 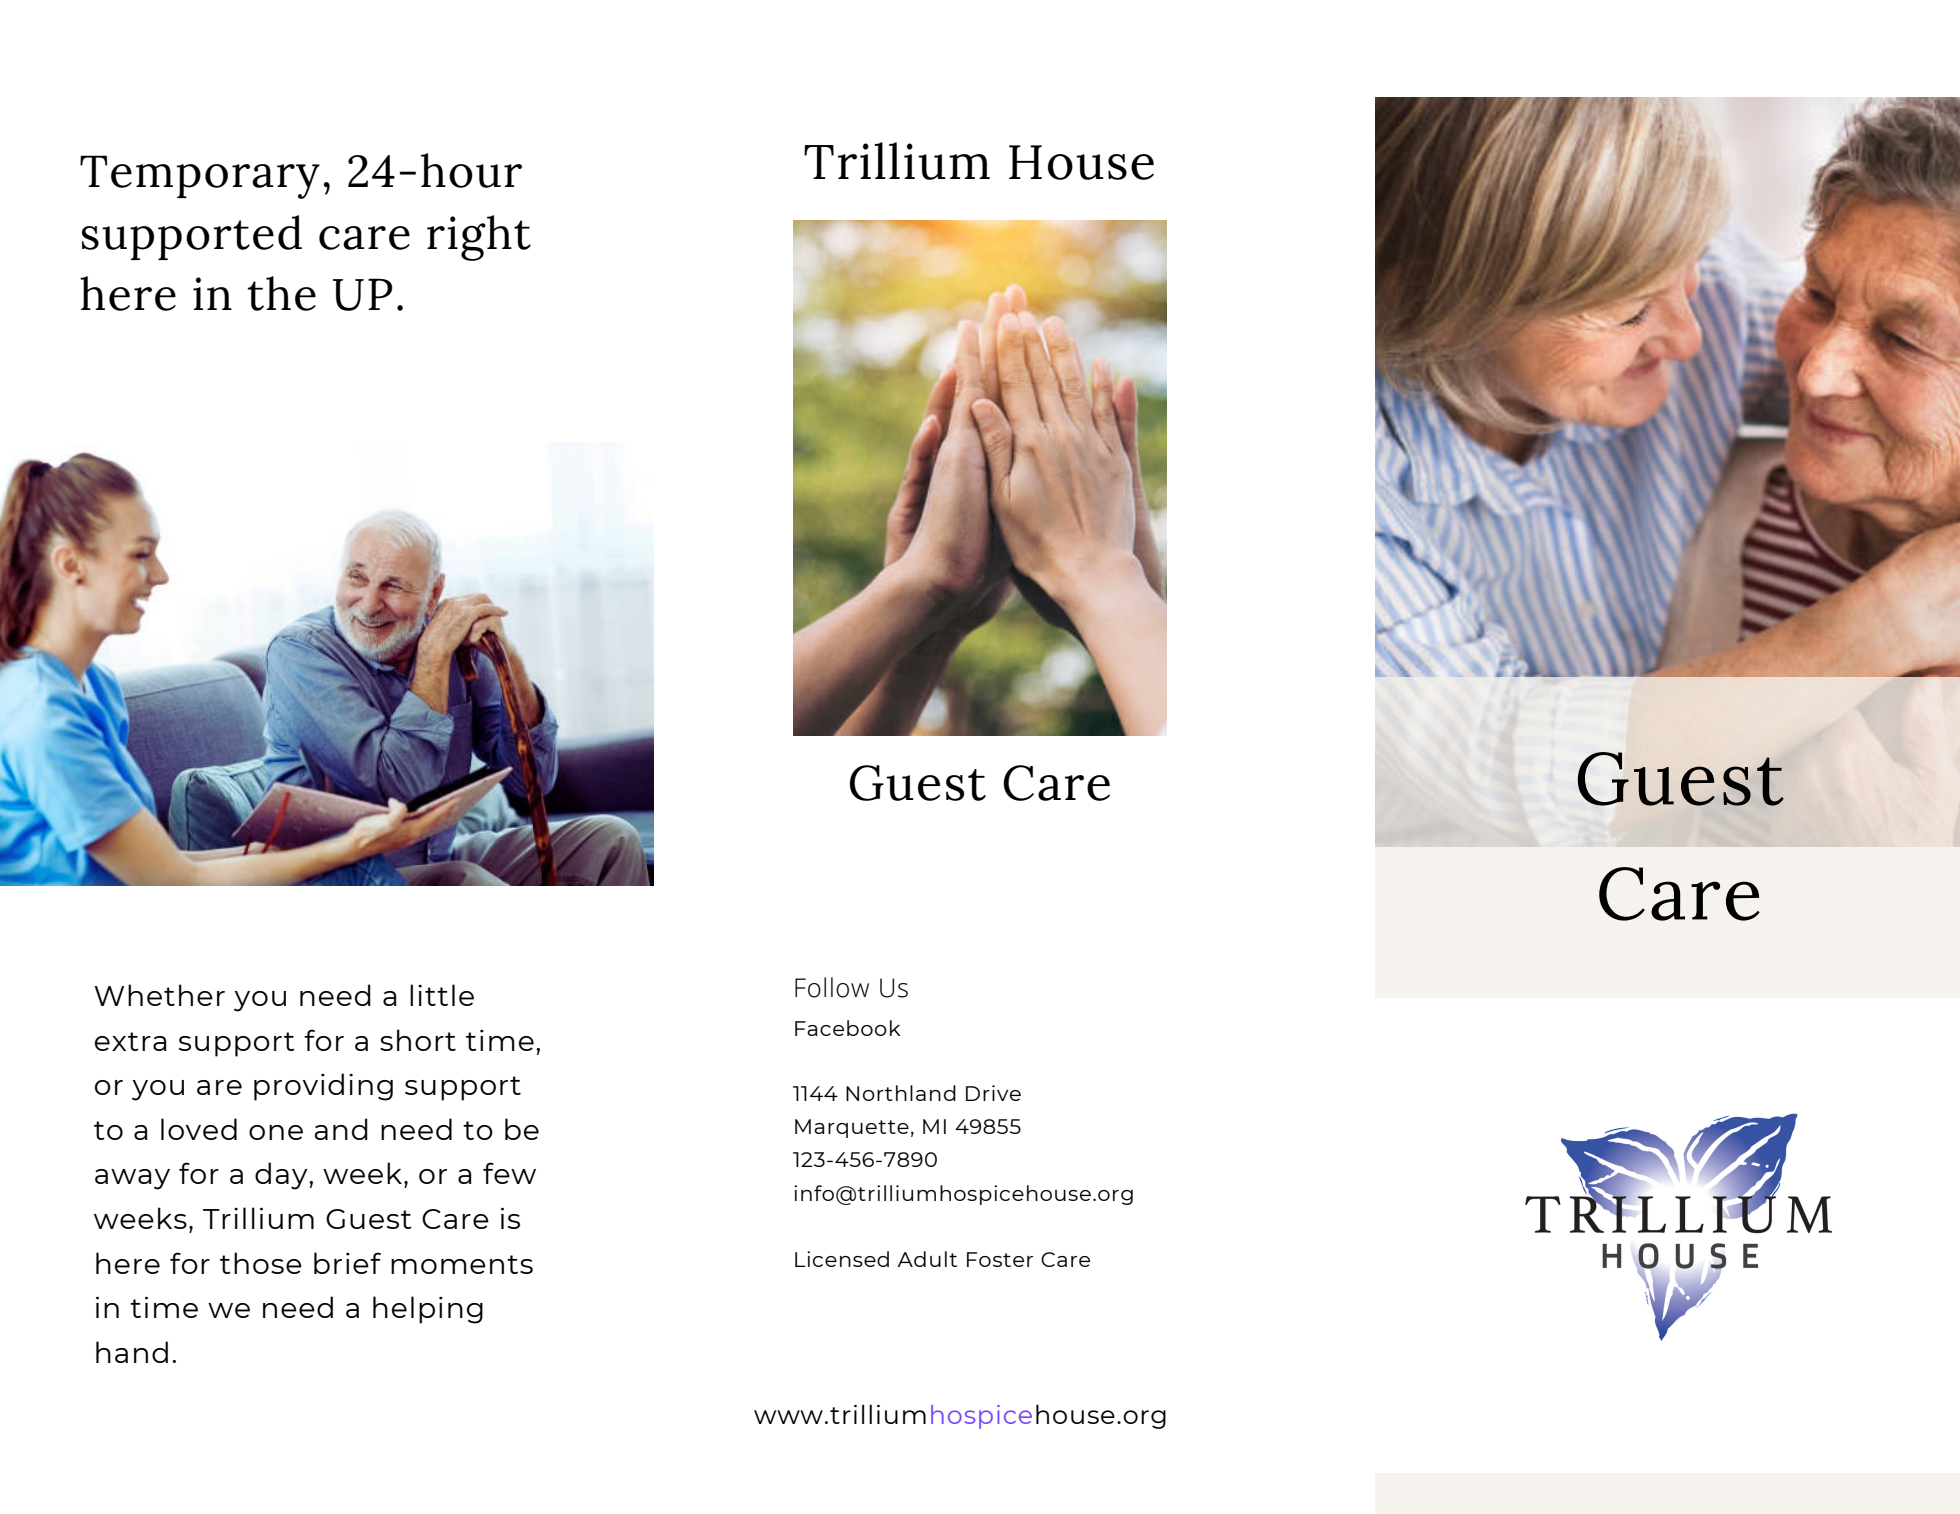 What do you see at coordinates (479, 238) in the document?
I see `right` at bounding box center [479, 238].
